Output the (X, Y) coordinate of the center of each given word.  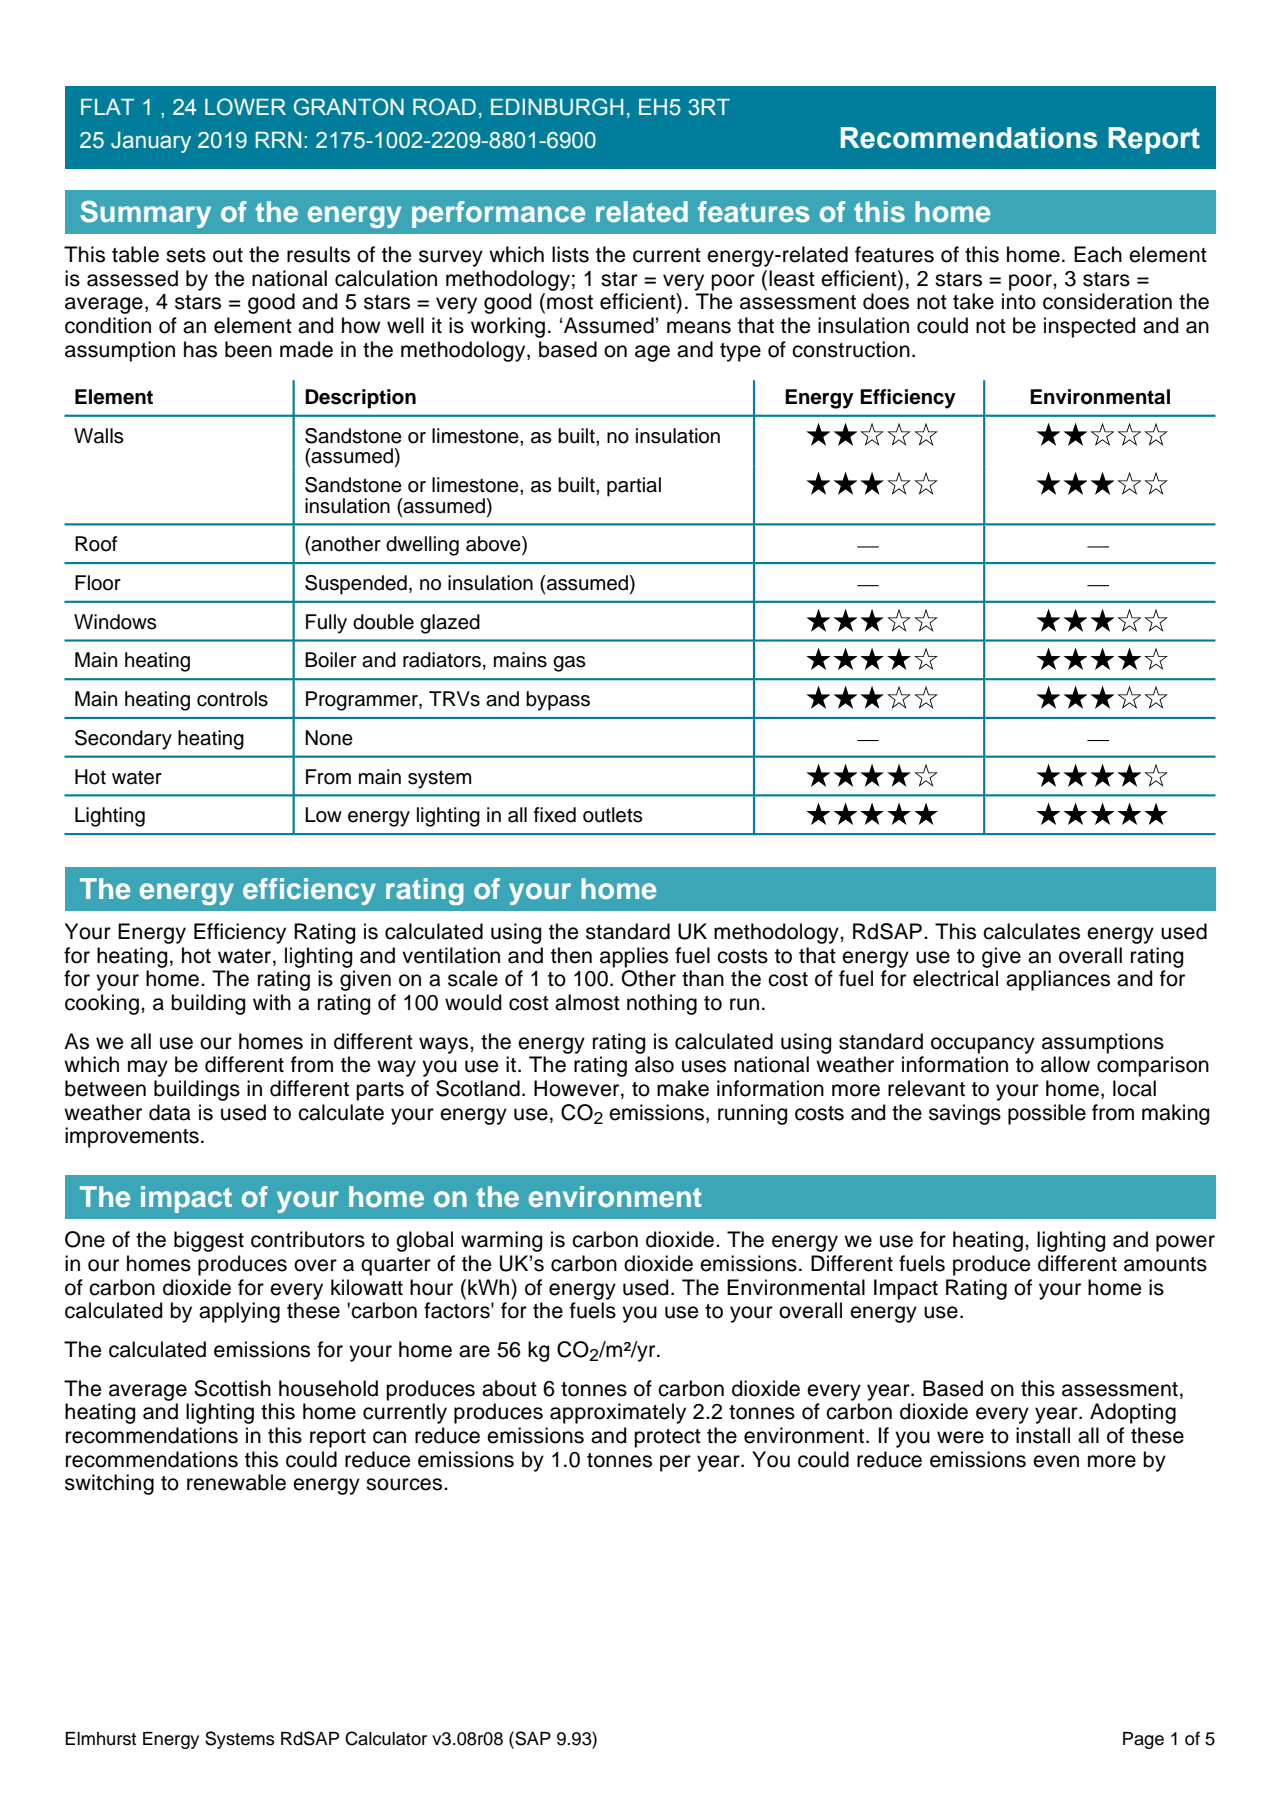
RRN (278, 140)
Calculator (386, 1738)
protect (667, 1438)
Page (1143, 1740)
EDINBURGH (557, 107)
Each (1098, 254)
